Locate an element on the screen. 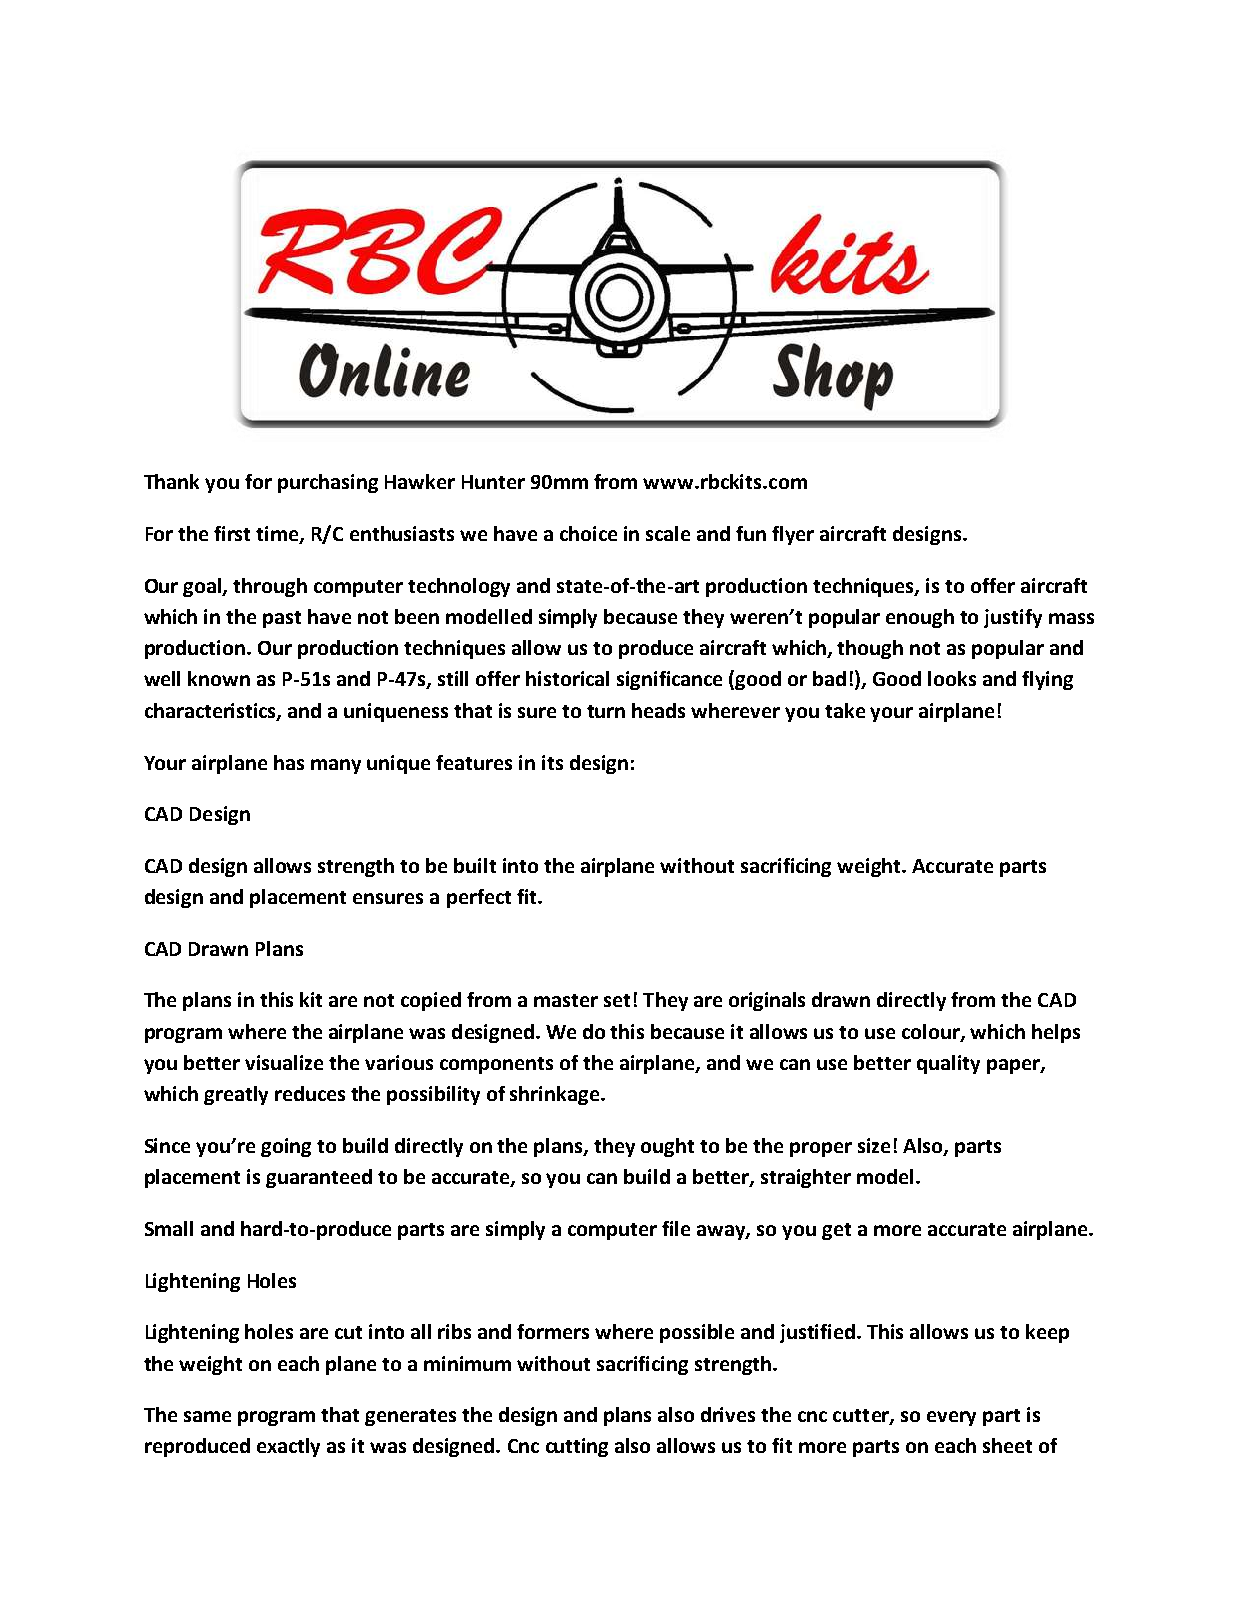 This screenshot has width=1242, height=1607. first is located at coordinates (232, 533).
